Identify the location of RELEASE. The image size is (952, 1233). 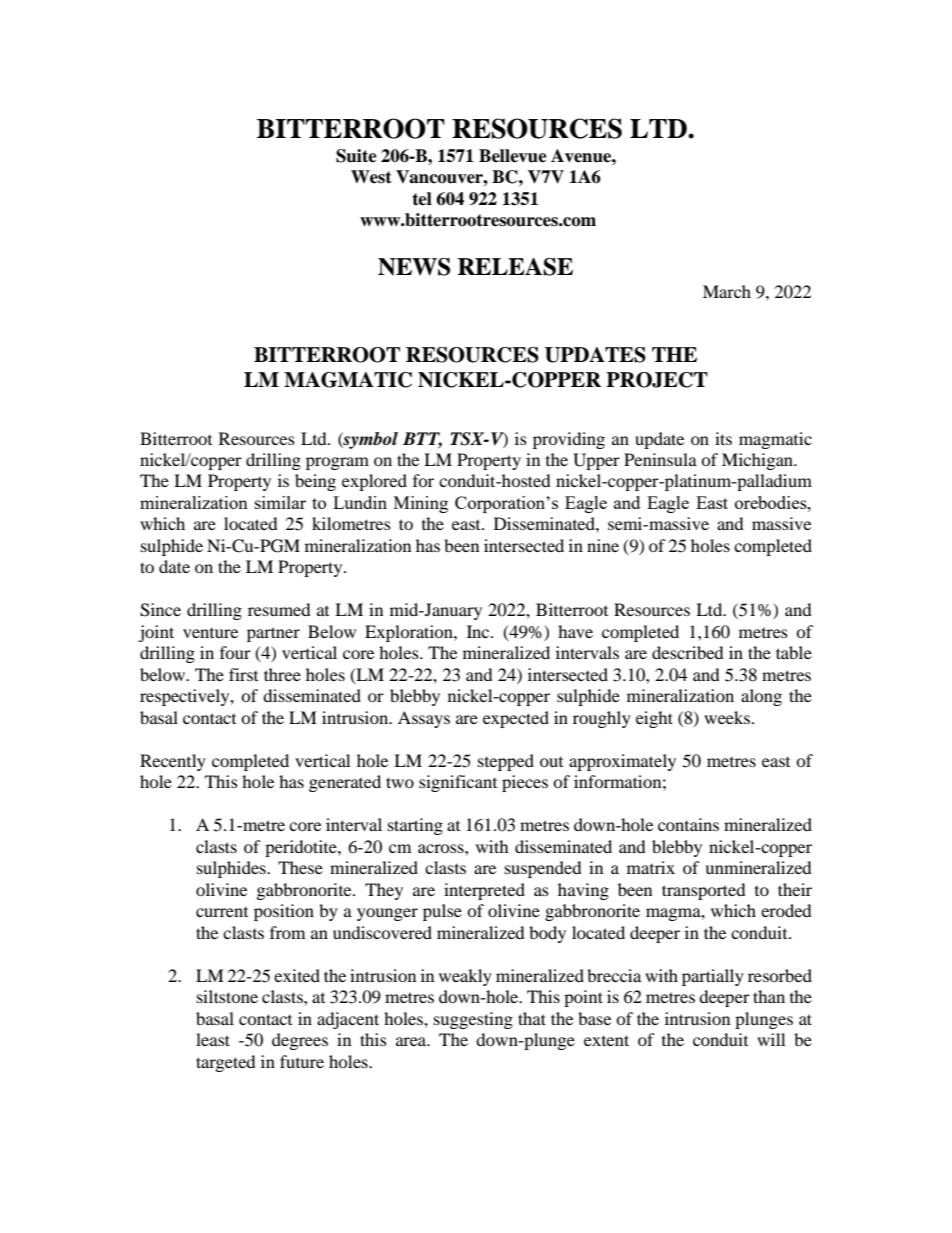
(515, 267).
